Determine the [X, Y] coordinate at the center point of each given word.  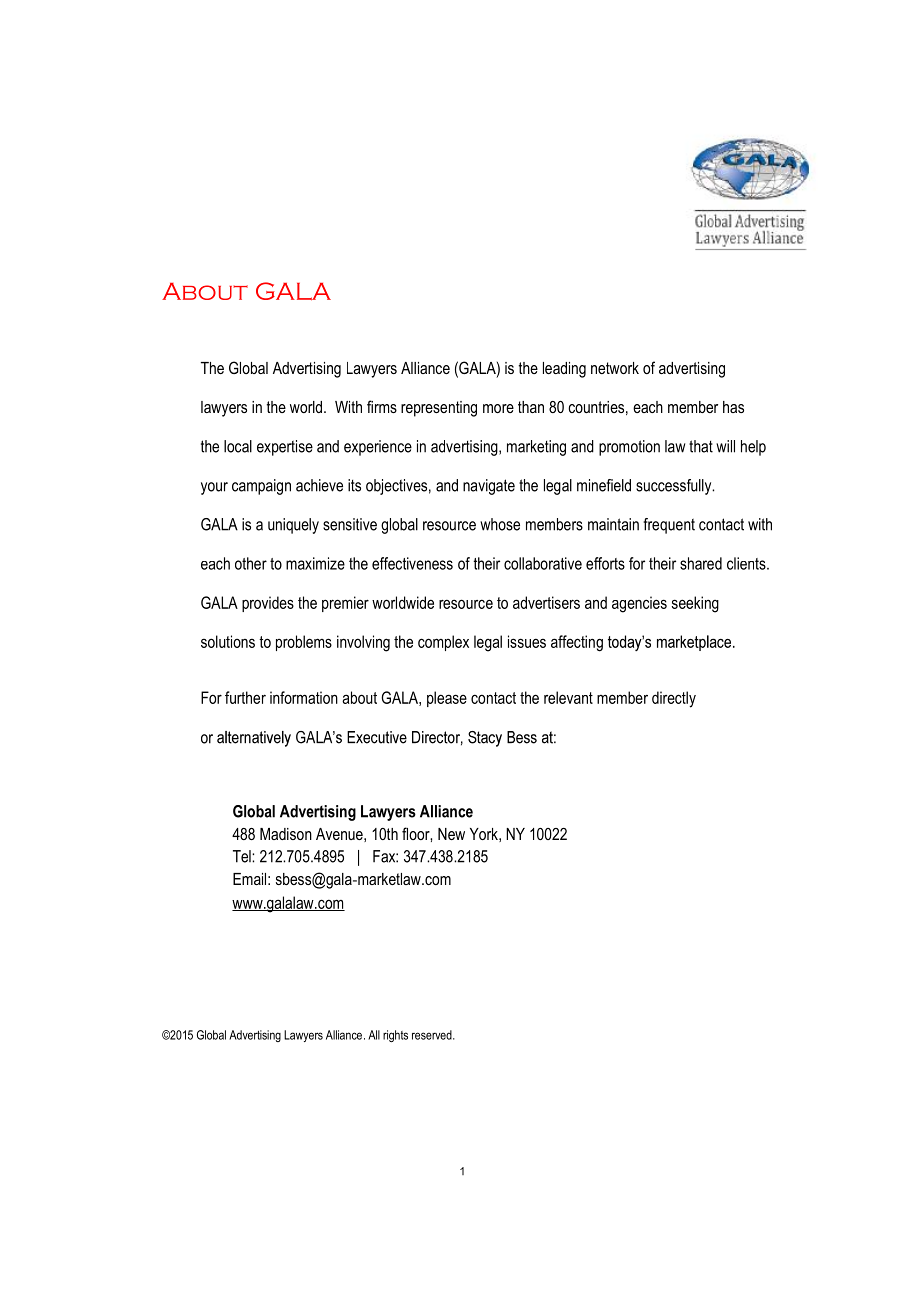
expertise [285, 448]
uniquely [293, 526]
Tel [243, 856]
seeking [695, 604]
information [304, 697]
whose [500, 524]
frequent [669, 526]
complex [443, 643]
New [451, 834]
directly [674, 699]
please [447, 699]
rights [395, 1036]
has [733, 407]
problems [304, 643]
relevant [568, 697]
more [498, 408]
